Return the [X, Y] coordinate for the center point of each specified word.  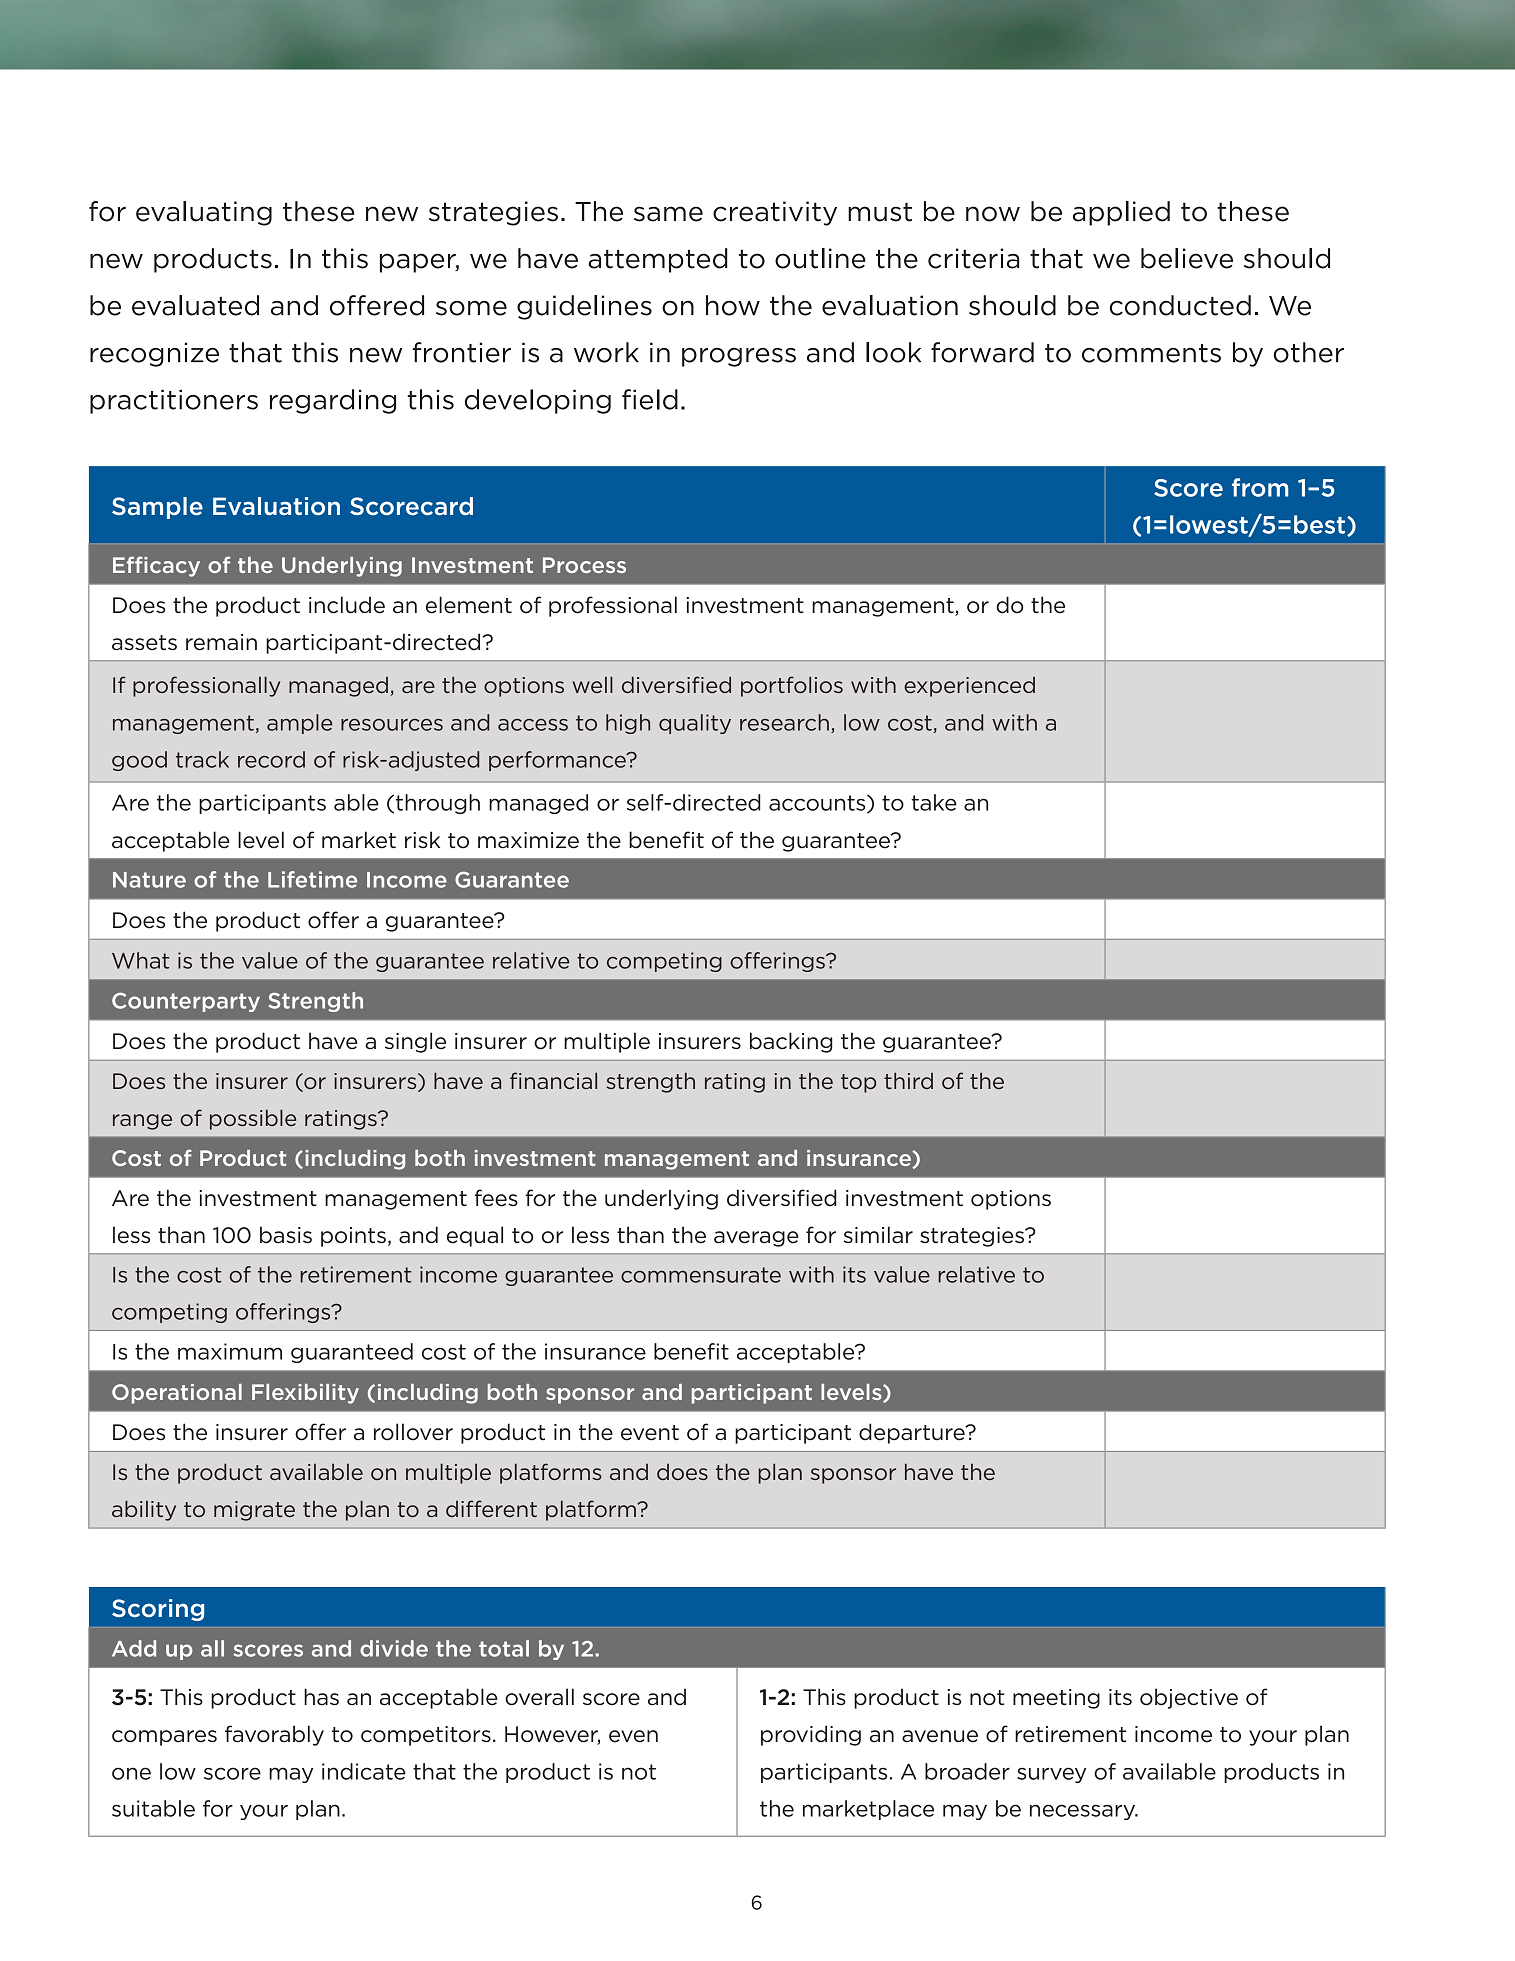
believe [1187, 258]
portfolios [792, 686]
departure [913, 1433]
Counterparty [186, 1002]
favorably [274, 1735]
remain [221, 642]
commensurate [701, 1275]
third [908, 1080]
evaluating [204, 213]
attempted [658, 260]
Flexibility [305, 1394]
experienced [969, 687]
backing [791, 1042]
